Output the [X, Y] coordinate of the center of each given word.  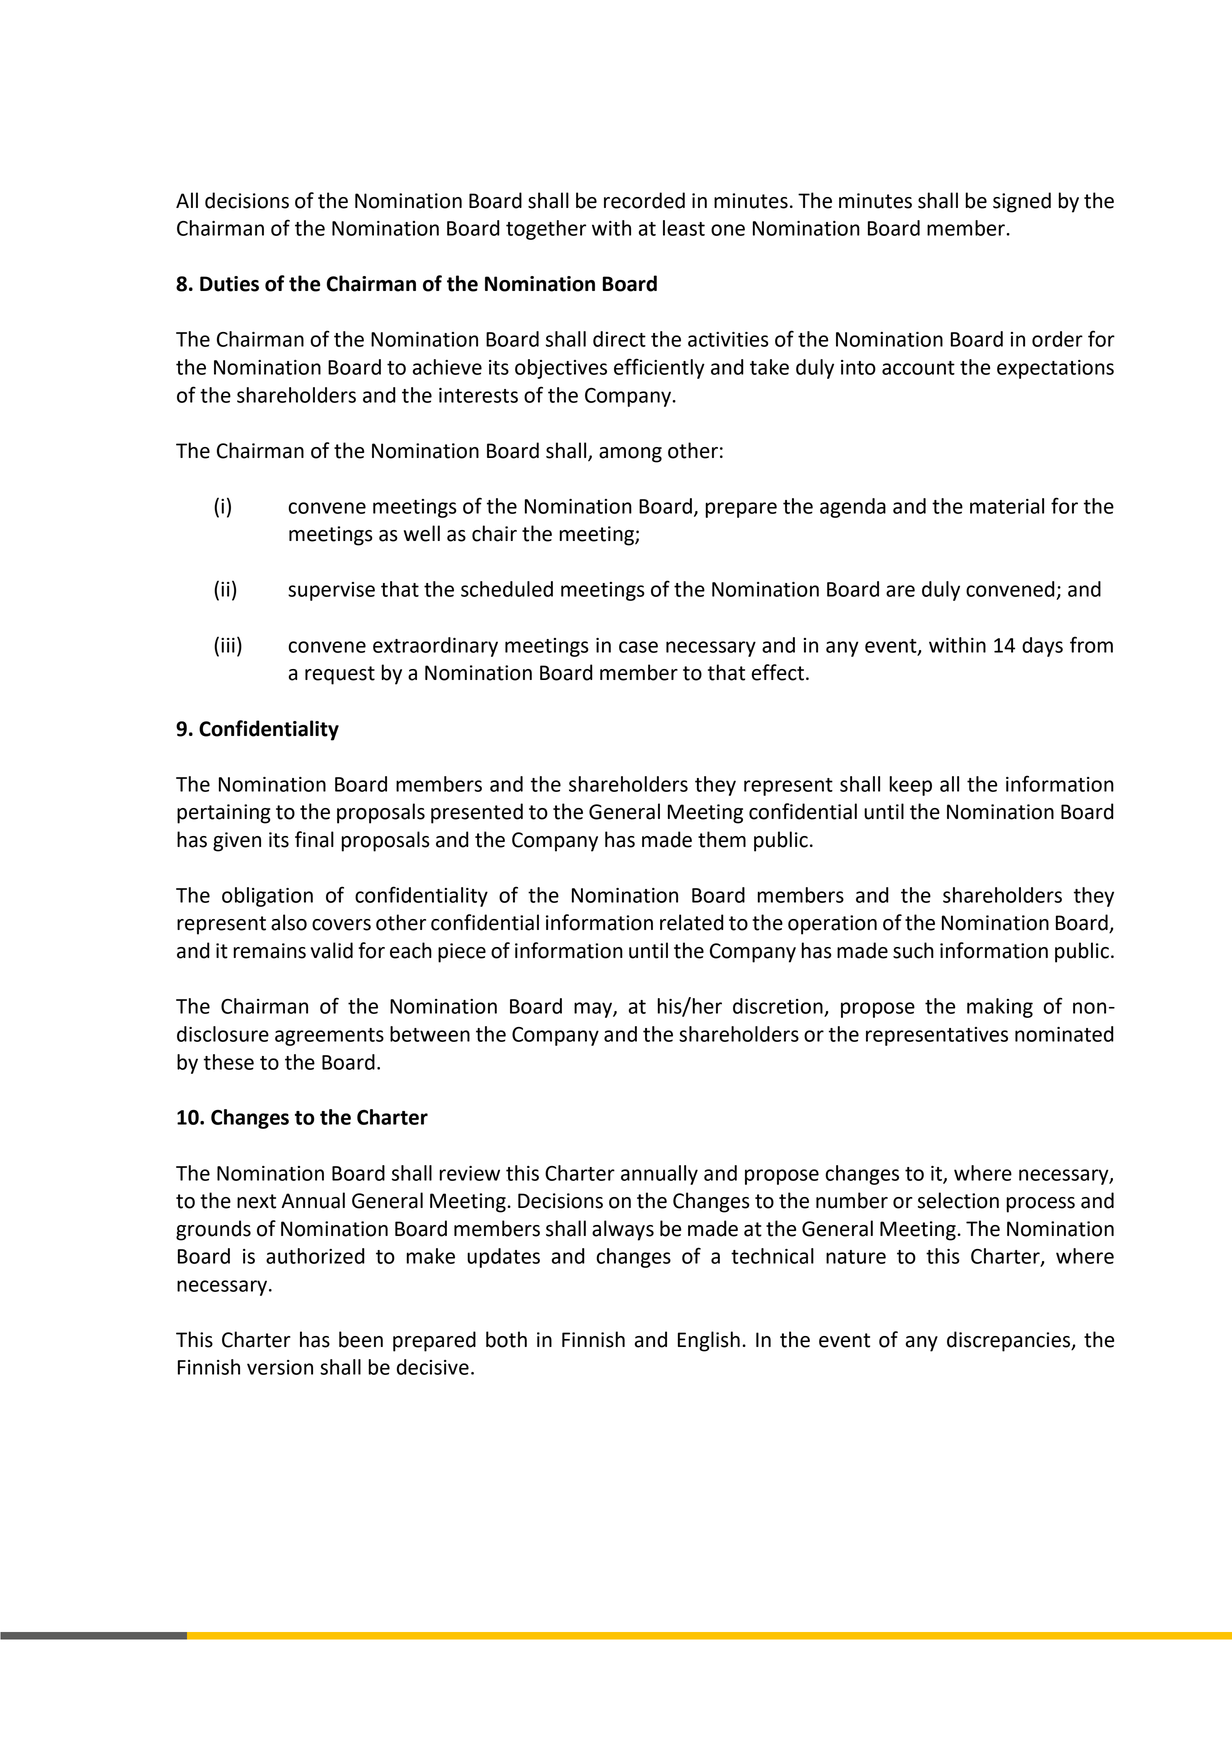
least [684, 228]
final [314, 839]
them [722, 839]
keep [910, 786]
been [361, 1339]
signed [1022, 202]
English [709, 1341]
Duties [229, 284]
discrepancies [1010, 1341]
